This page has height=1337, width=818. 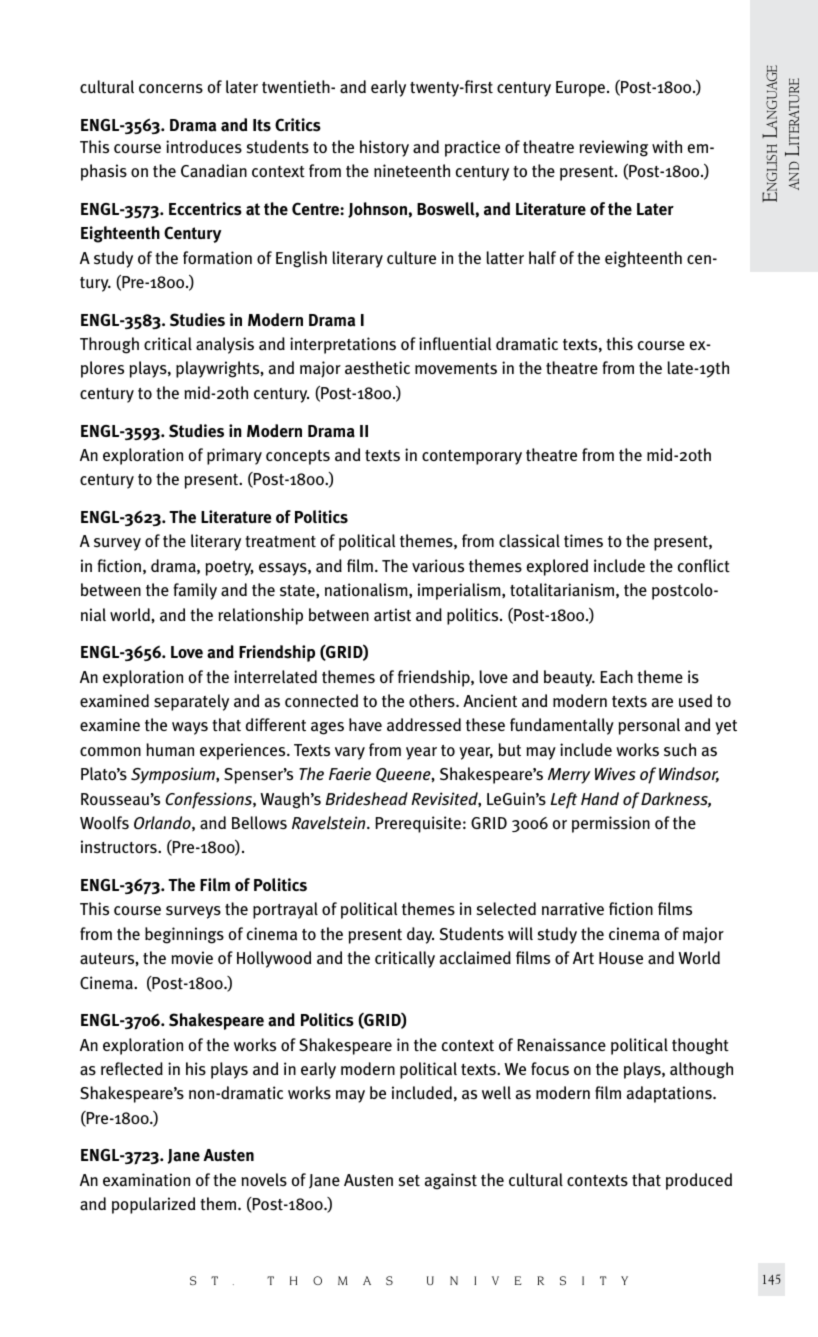 What do you see at coordinates (146, 1180) in the page?
I see `examination` at bounding box center [146, 1180].
